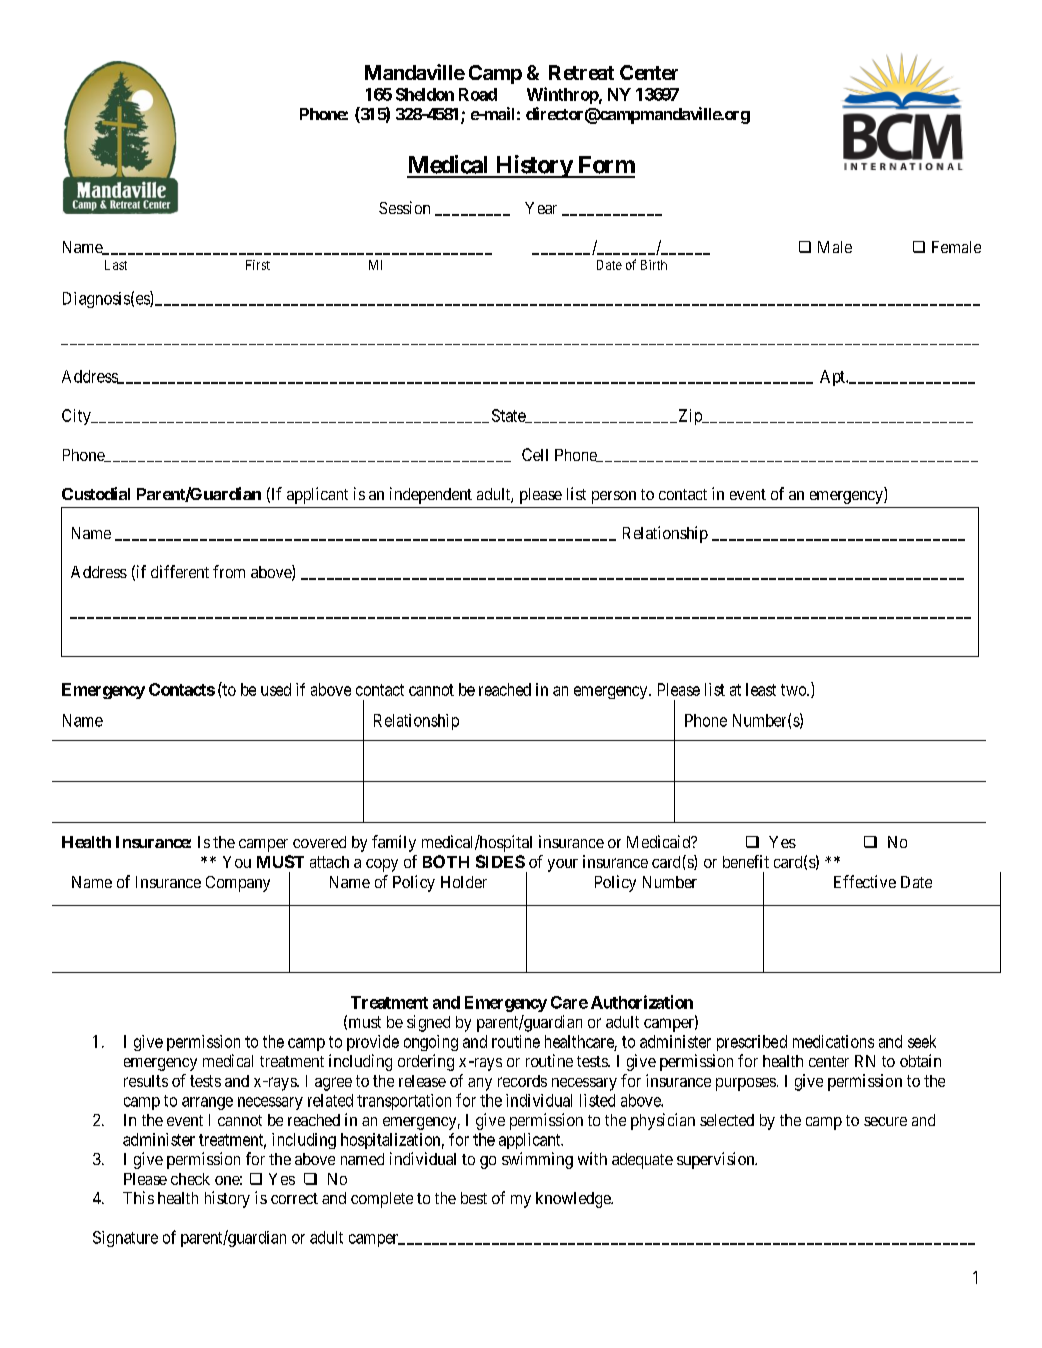  What do you see at coordinates (464, 882) in the image?
I see `Holder` at bounding box center [464, 882].
